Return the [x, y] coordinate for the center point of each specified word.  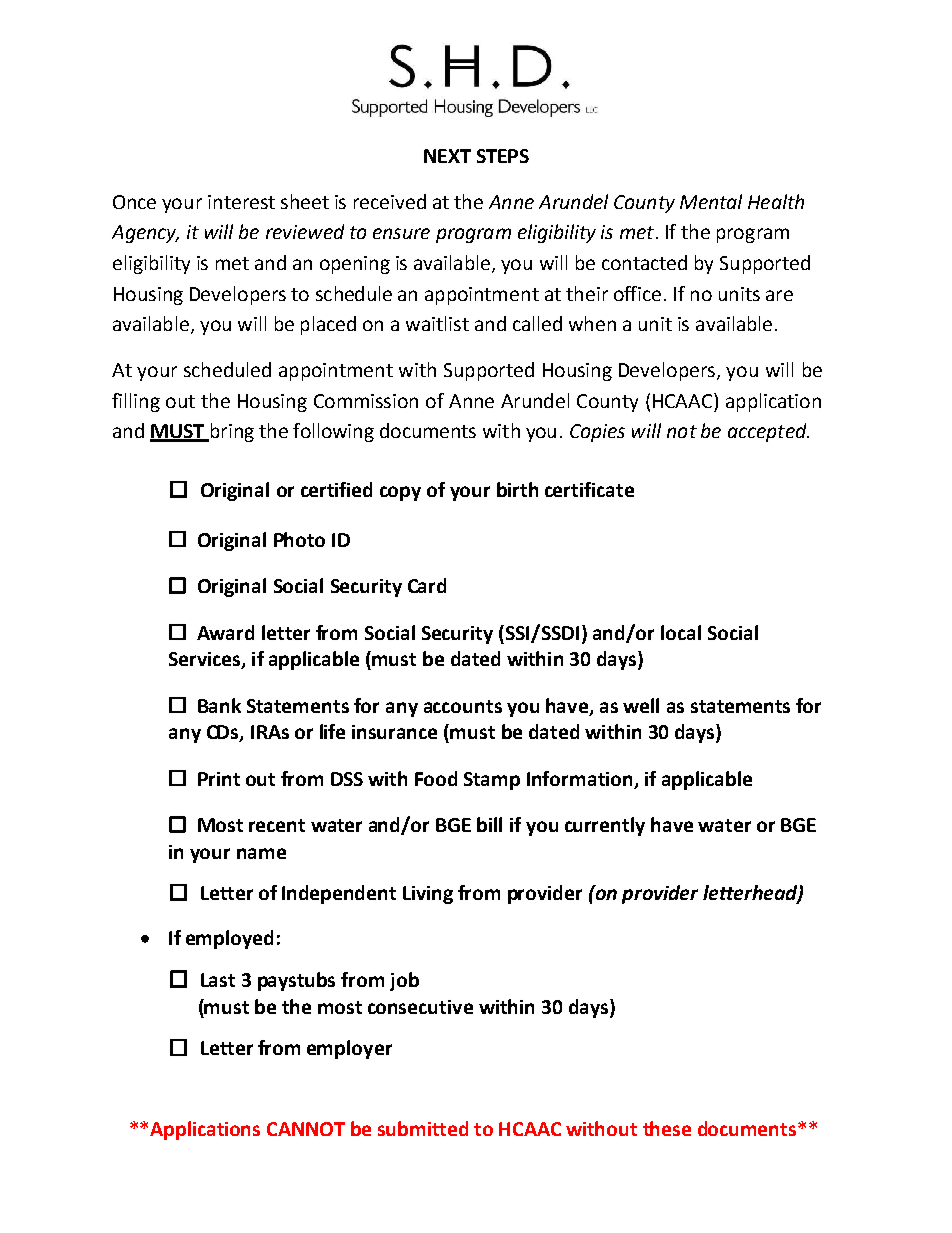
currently [605, 826]
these [667, 1128]
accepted [768, 432]
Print [219, 779]
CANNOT [306, 1129]
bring [231, 432]
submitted [423, 1128]
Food [436, 778]
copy [400, 493]
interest [241, 202]
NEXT [447, 156]
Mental [711, 201]
